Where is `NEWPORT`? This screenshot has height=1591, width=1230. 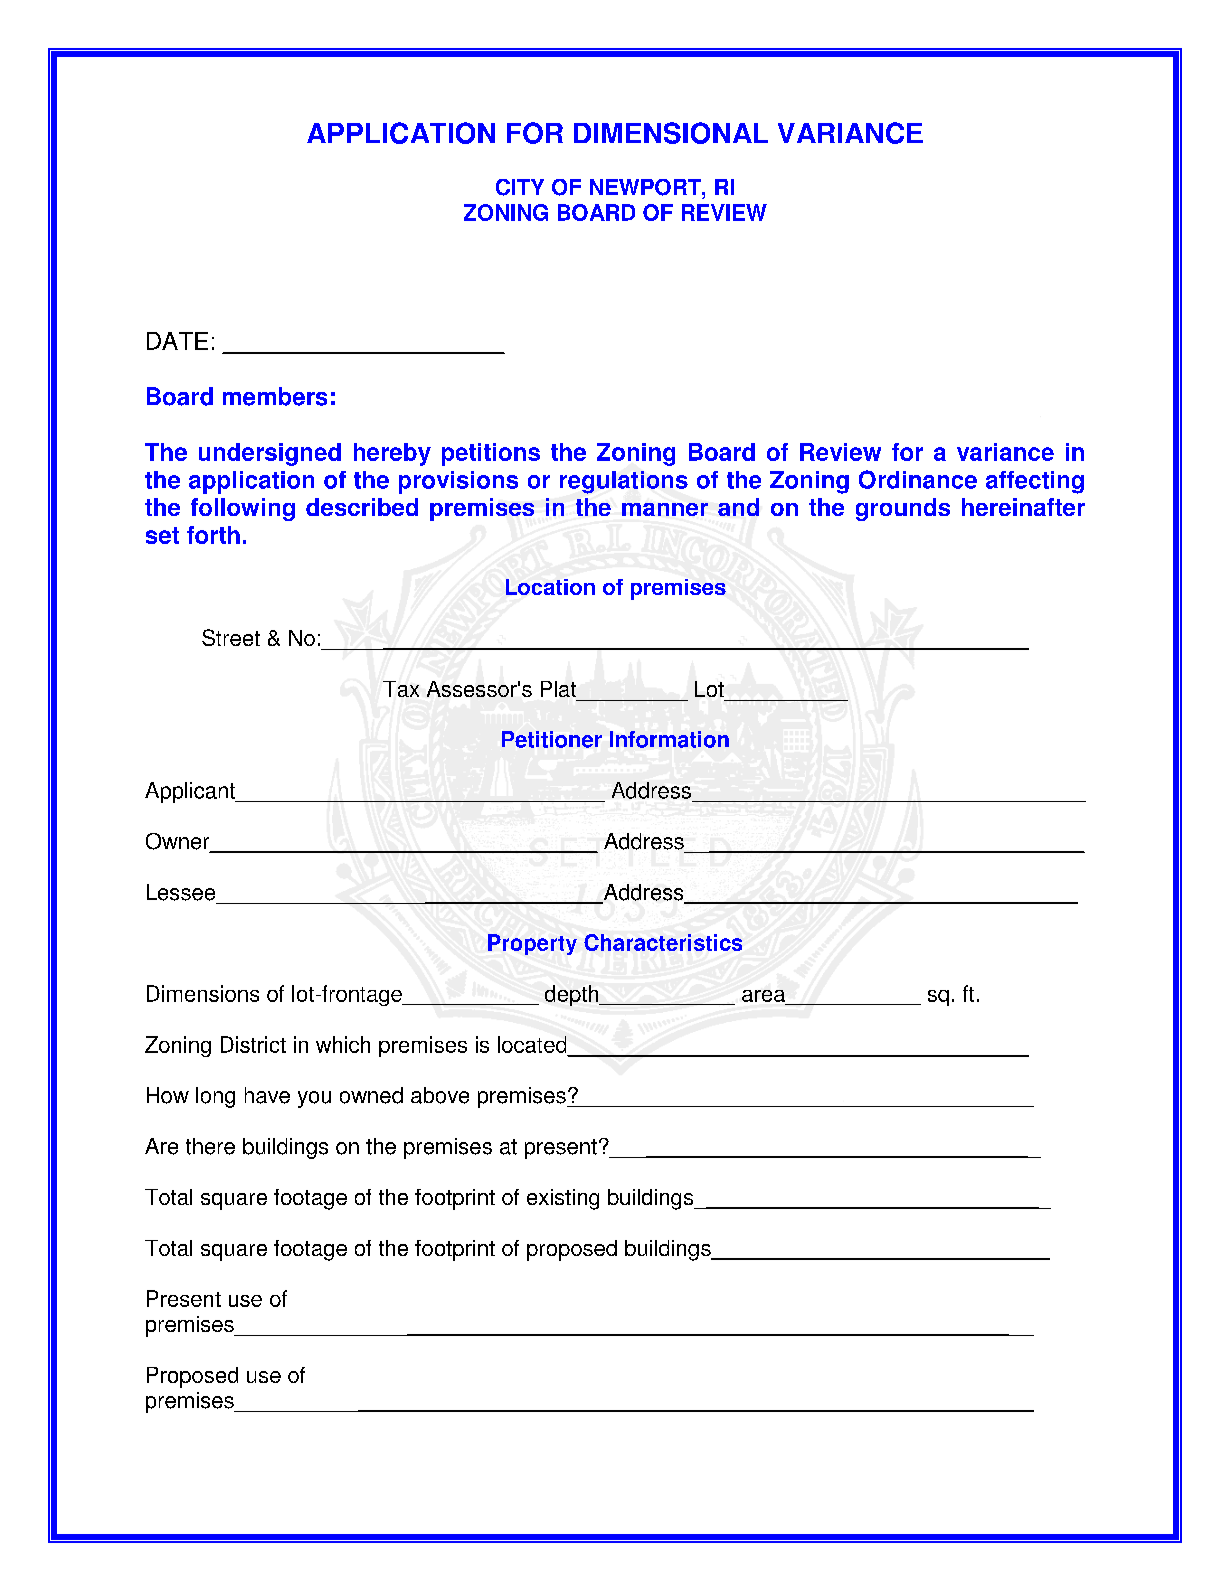
NEWPORT is located at coordinates (646, 187).
